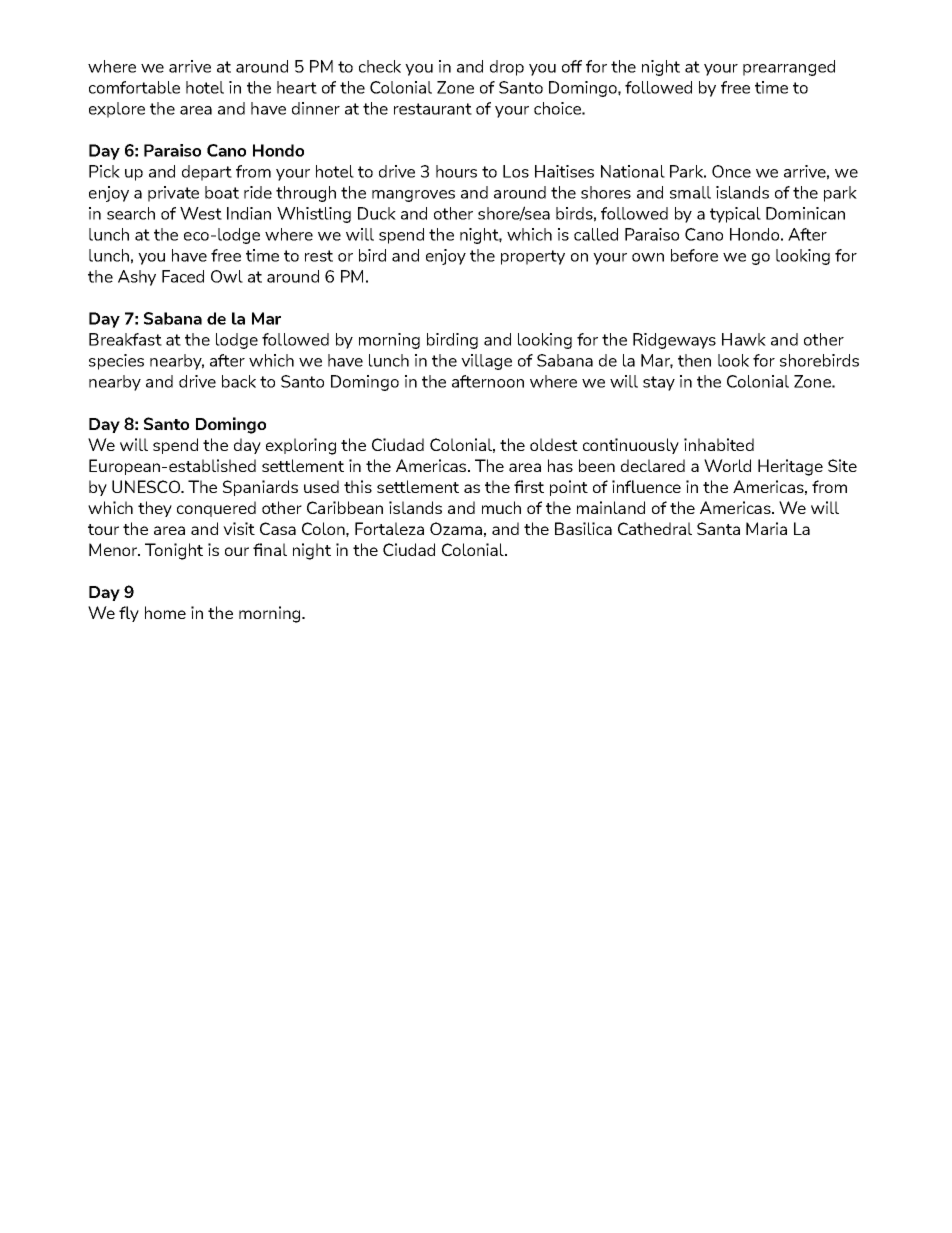  What do you see at coordinates (507, 68) in the document?
I see `drop` at bounding box center [507, 68].
